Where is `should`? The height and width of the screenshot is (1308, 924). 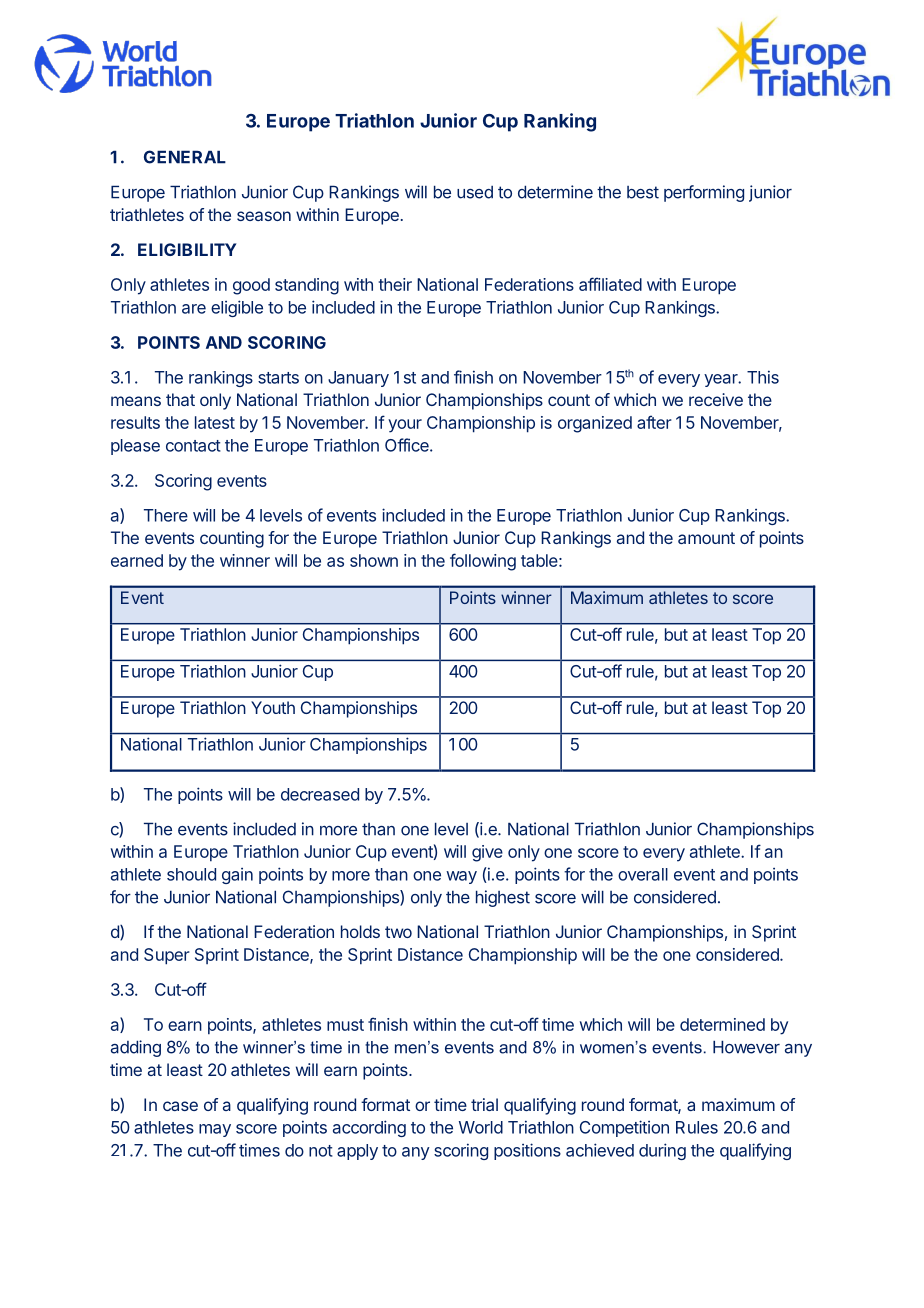
should is located at coordinates (191, 874).
